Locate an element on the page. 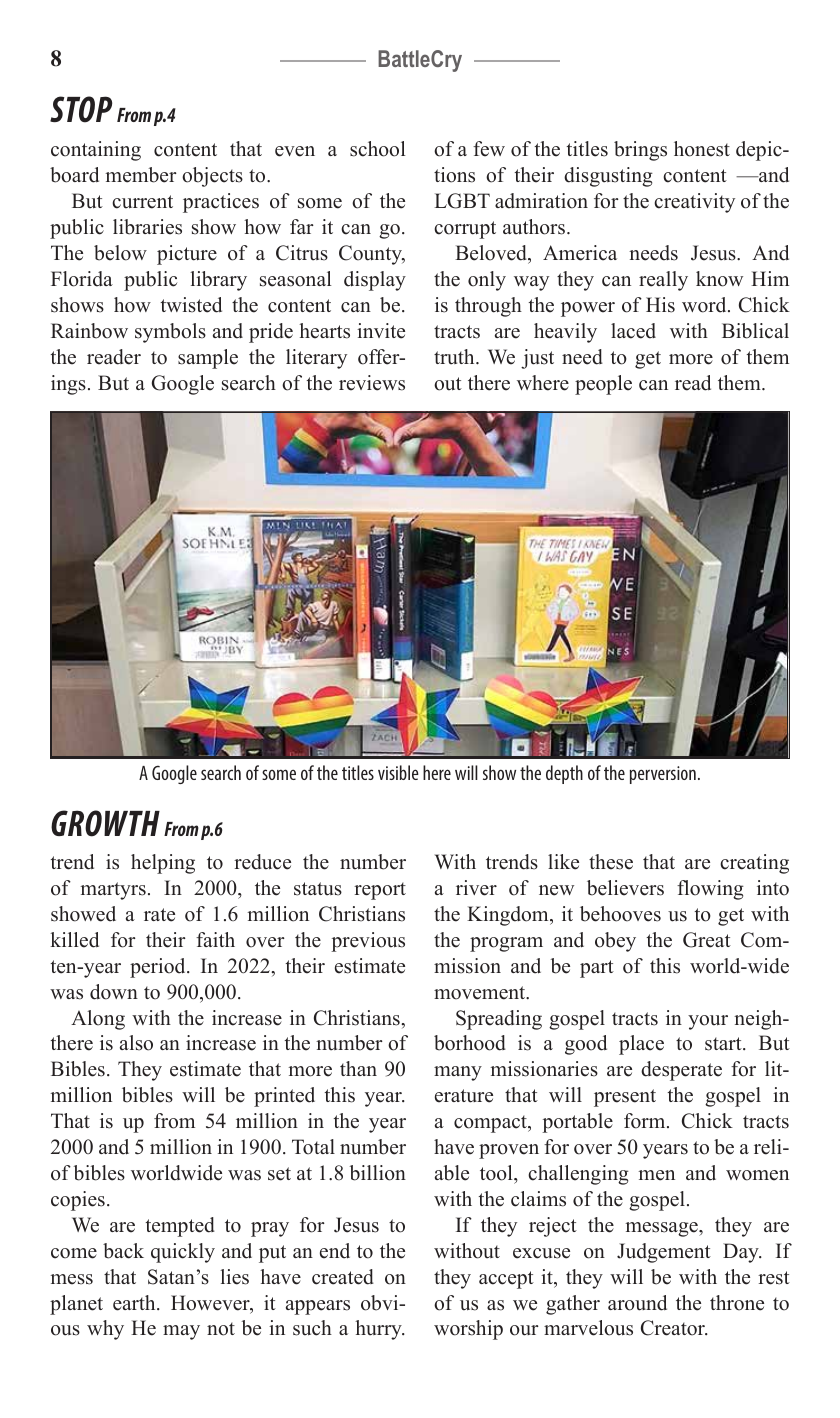 Image resolution: width=840 pixels, height=1418 pixels. honest is located at coordinates (702, 149).
